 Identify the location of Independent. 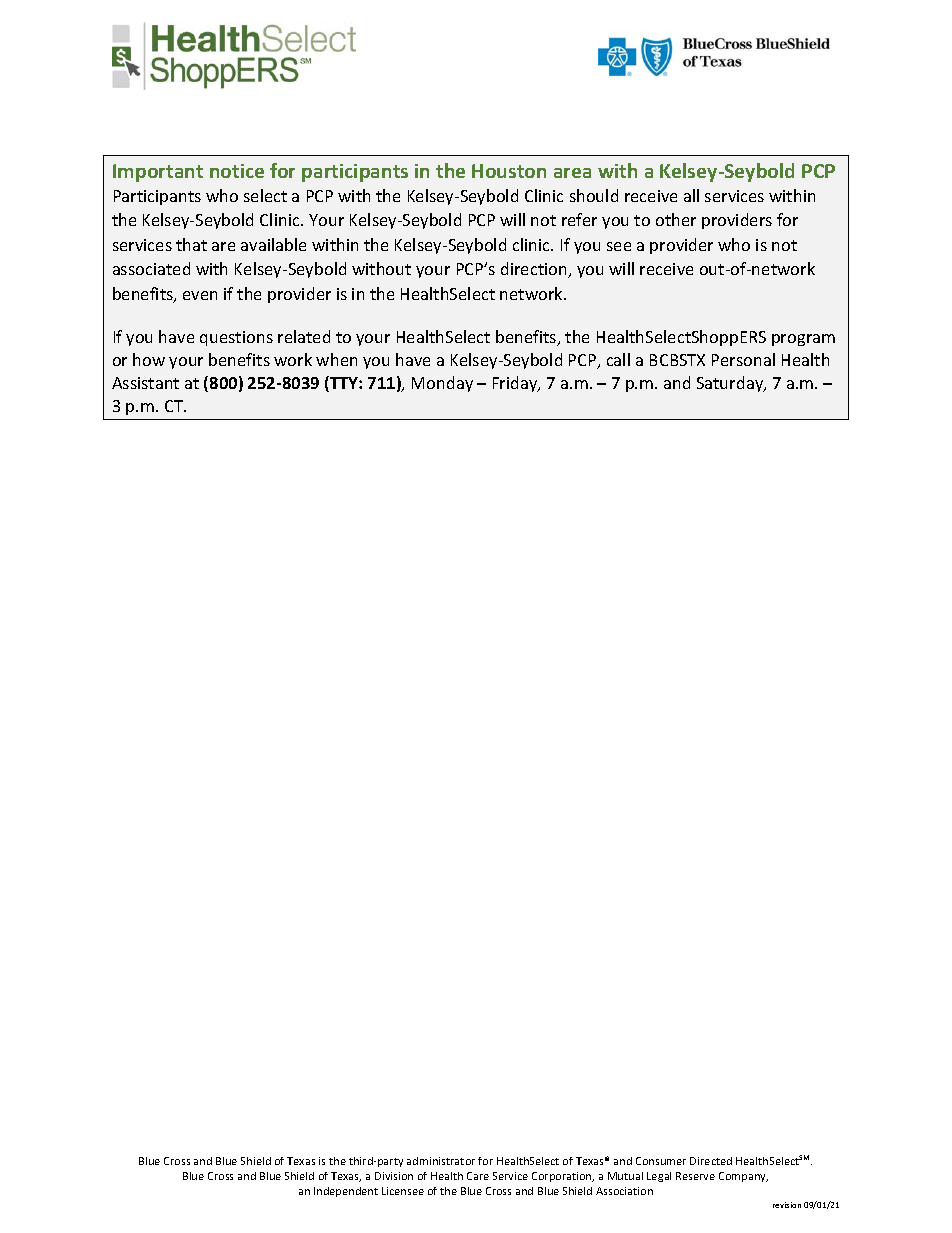
(346, 1192).
